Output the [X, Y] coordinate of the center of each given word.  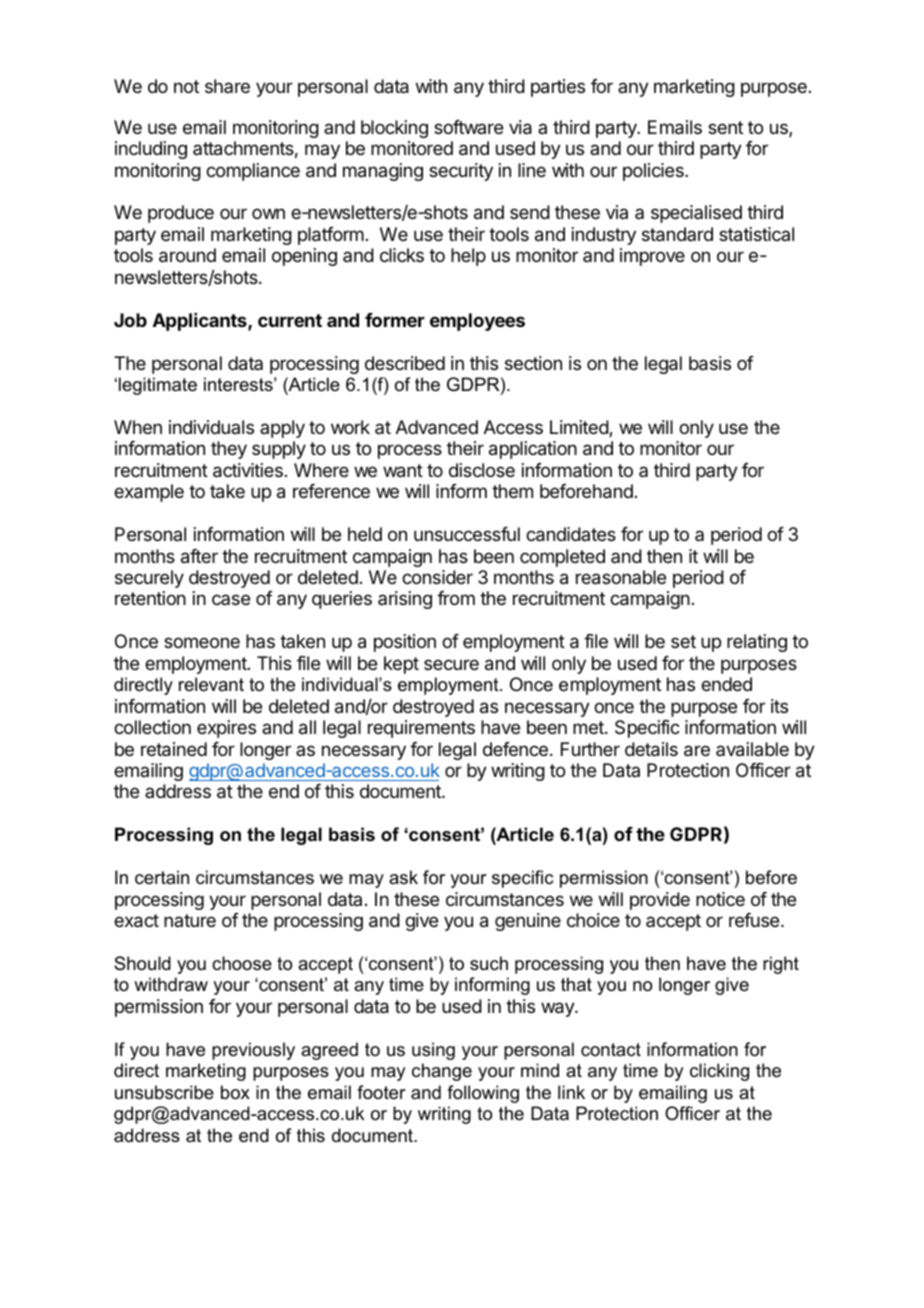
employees [477, 322]
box [235, 1092]
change [442, 1072]
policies [654, 172]
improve [652, 257]
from [456, 598]
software [468, 127]
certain [162, 877]
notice [720, 899]
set [683, 641]
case [231, 599]
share [227, 86]
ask [403, 877]
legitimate [158, 386]
